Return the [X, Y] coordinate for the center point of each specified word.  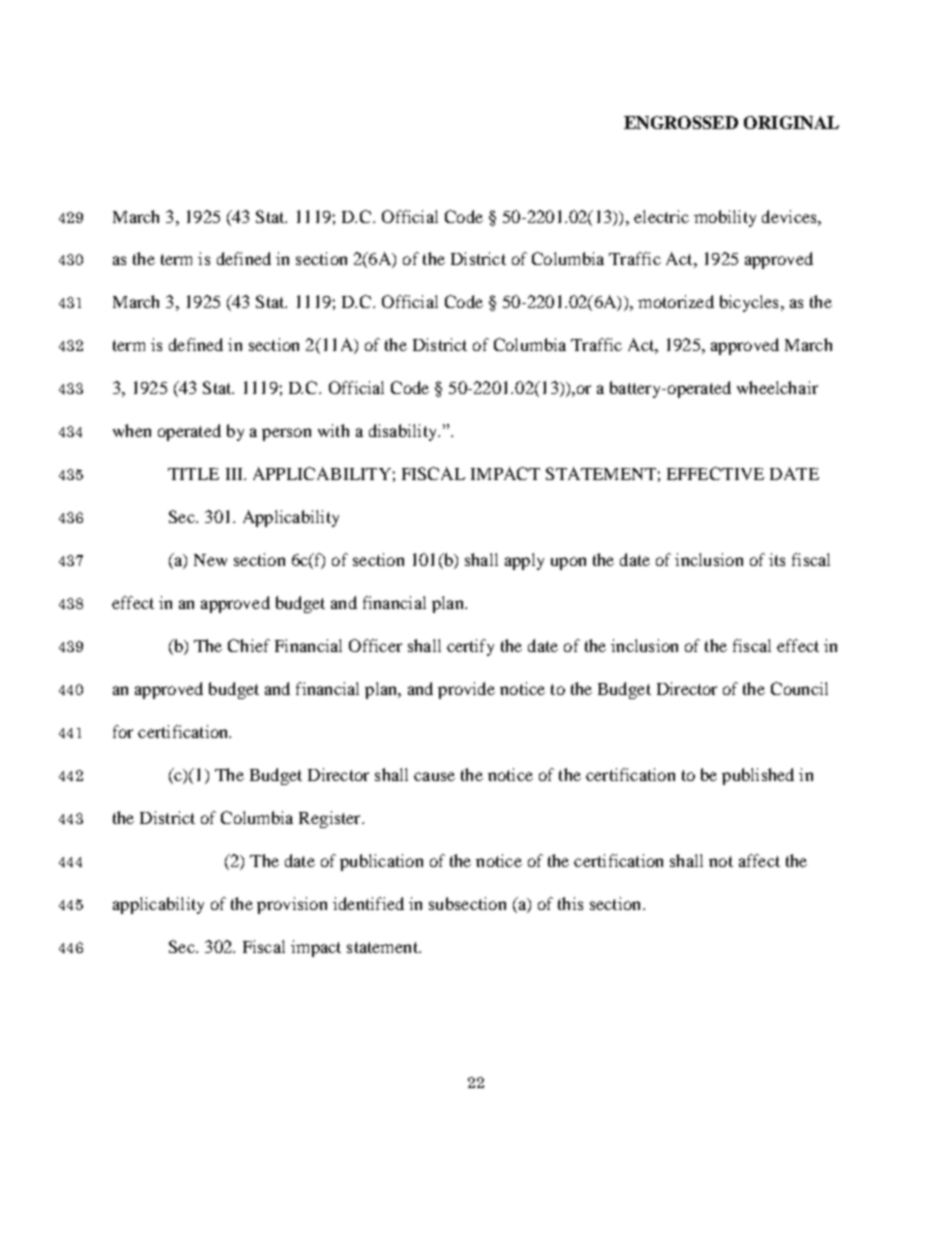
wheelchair [777, 387]
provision [292, 905]
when [132, 430]
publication [381, 862]
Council [799, 688]
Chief [249, 645]
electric [661, 216]
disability [404, 432]
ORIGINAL [791, 122]
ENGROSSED [681, 122]
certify [470, 647]
